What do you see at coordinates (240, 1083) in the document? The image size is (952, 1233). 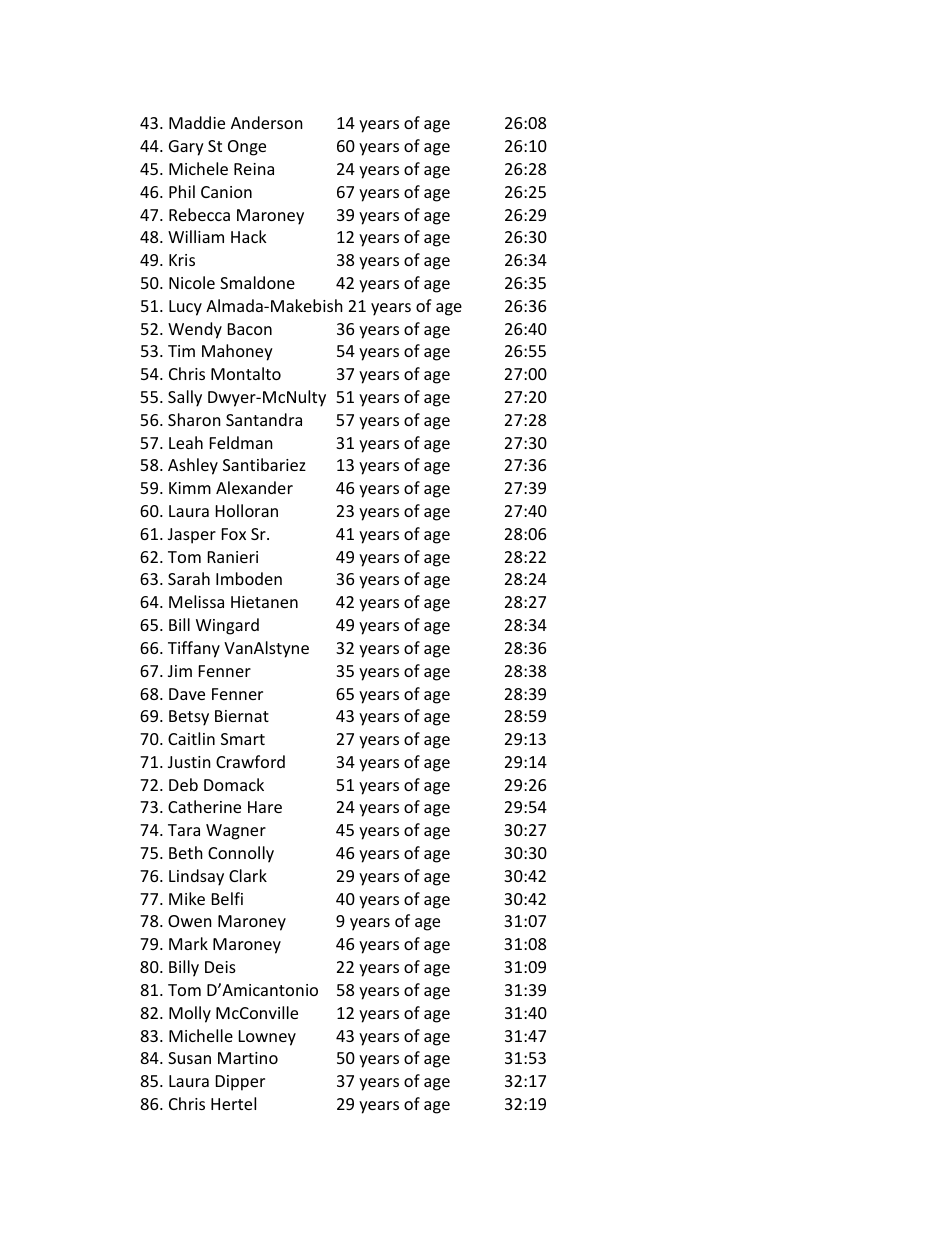 I see `Dipper` at bounding box center [240, 1083].
